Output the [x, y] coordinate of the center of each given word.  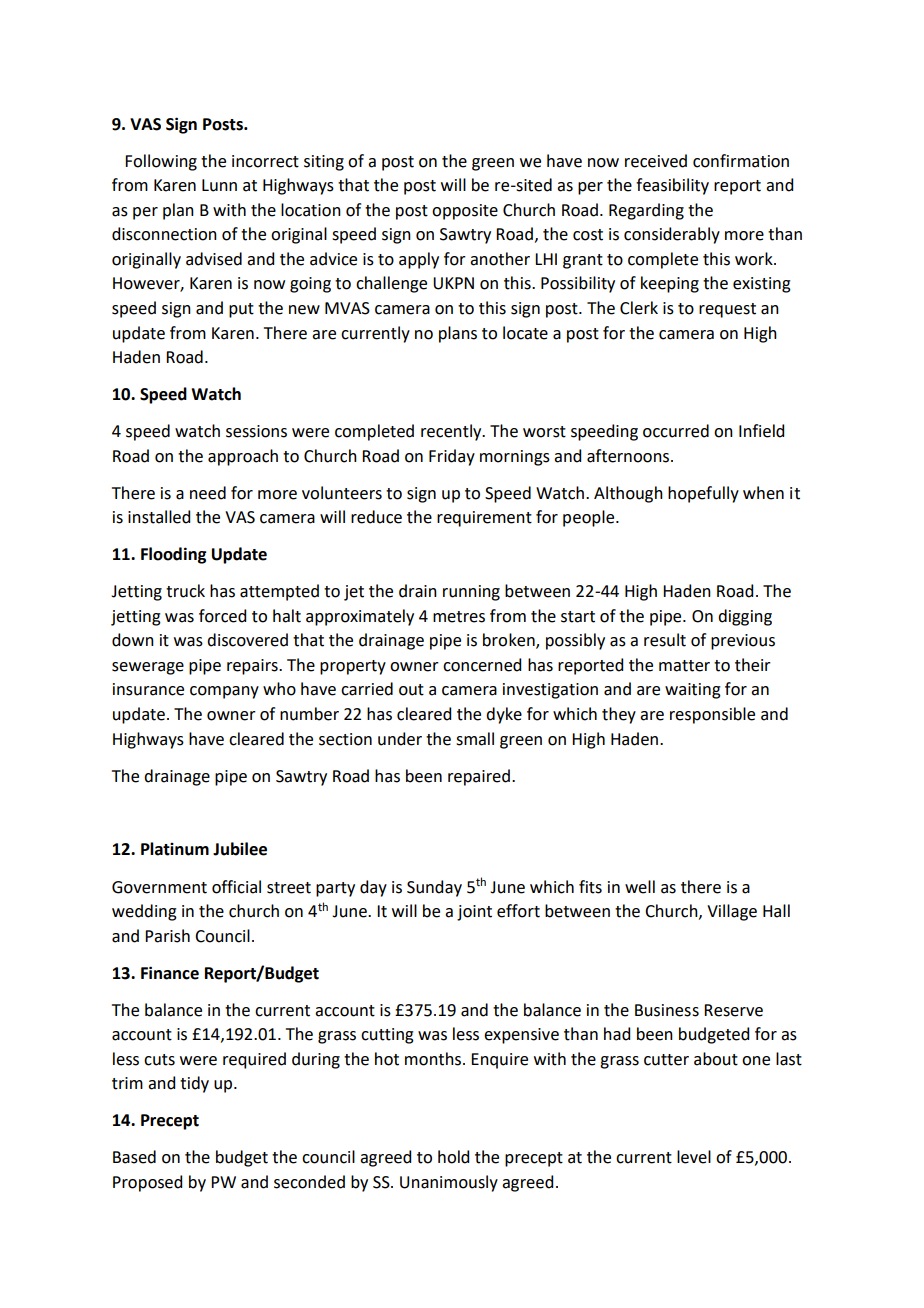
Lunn [219, 185]
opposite [465, 212]
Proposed [147, 1183]
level [694, 1157]
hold [453, 1157]
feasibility [672, 186]
